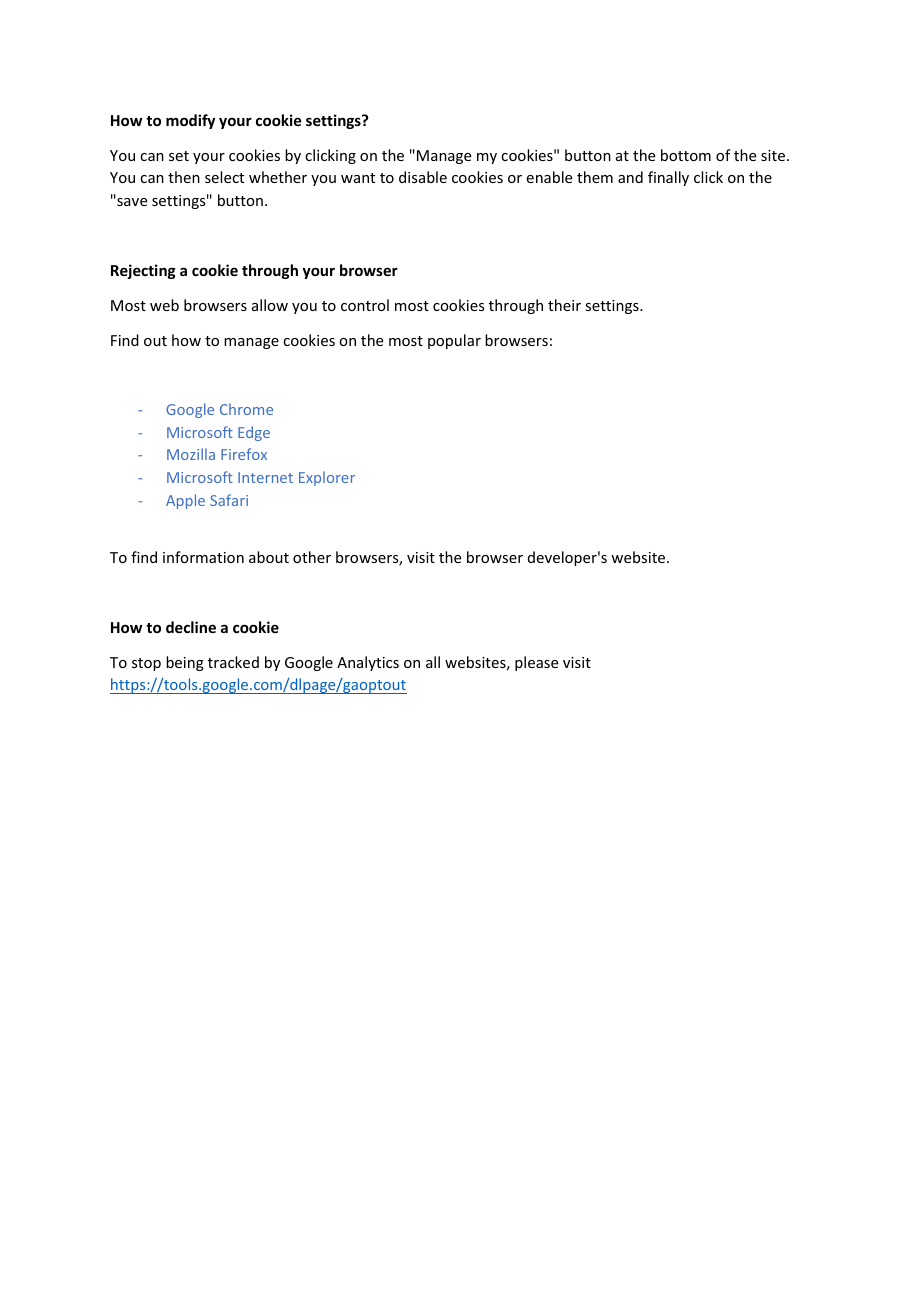 Image resolution: width=924 pixels, height=1308 pixels. I want to click on being, so click(185, 663).
